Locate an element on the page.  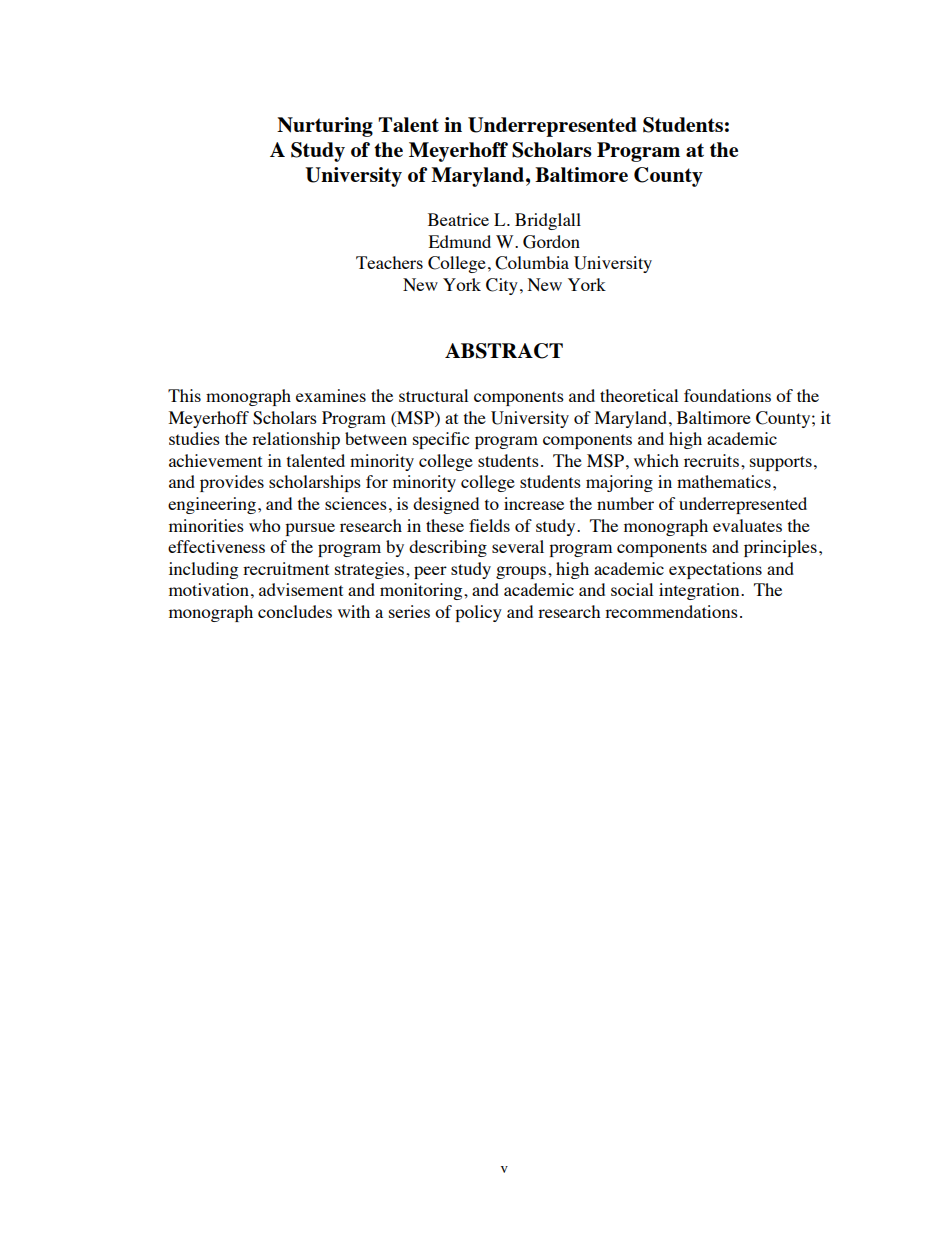
Teachers is located at coordinates (389, 262).
